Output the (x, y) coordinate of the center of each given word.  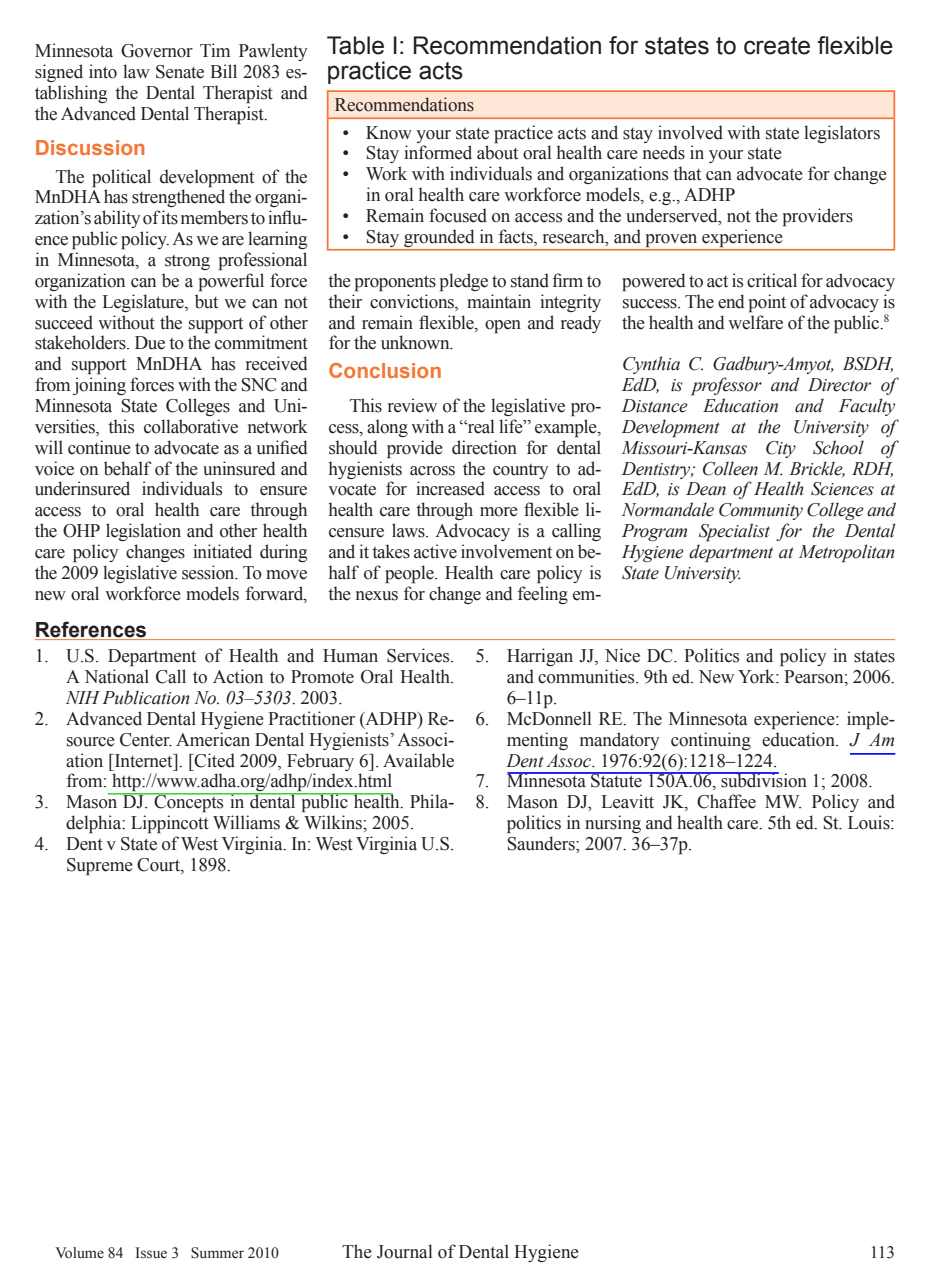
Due (150, 343)
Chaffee (726, 801)
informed (438, 152)
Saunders (542, 843)
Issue (151, 1253)
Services (419, 655)
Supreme (100, 867)
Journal (405, 1251)
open (503, 327)
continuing (711, 741)
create (777, 46)
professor (726, 386)
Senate (180, 72)
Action (238, 676)
